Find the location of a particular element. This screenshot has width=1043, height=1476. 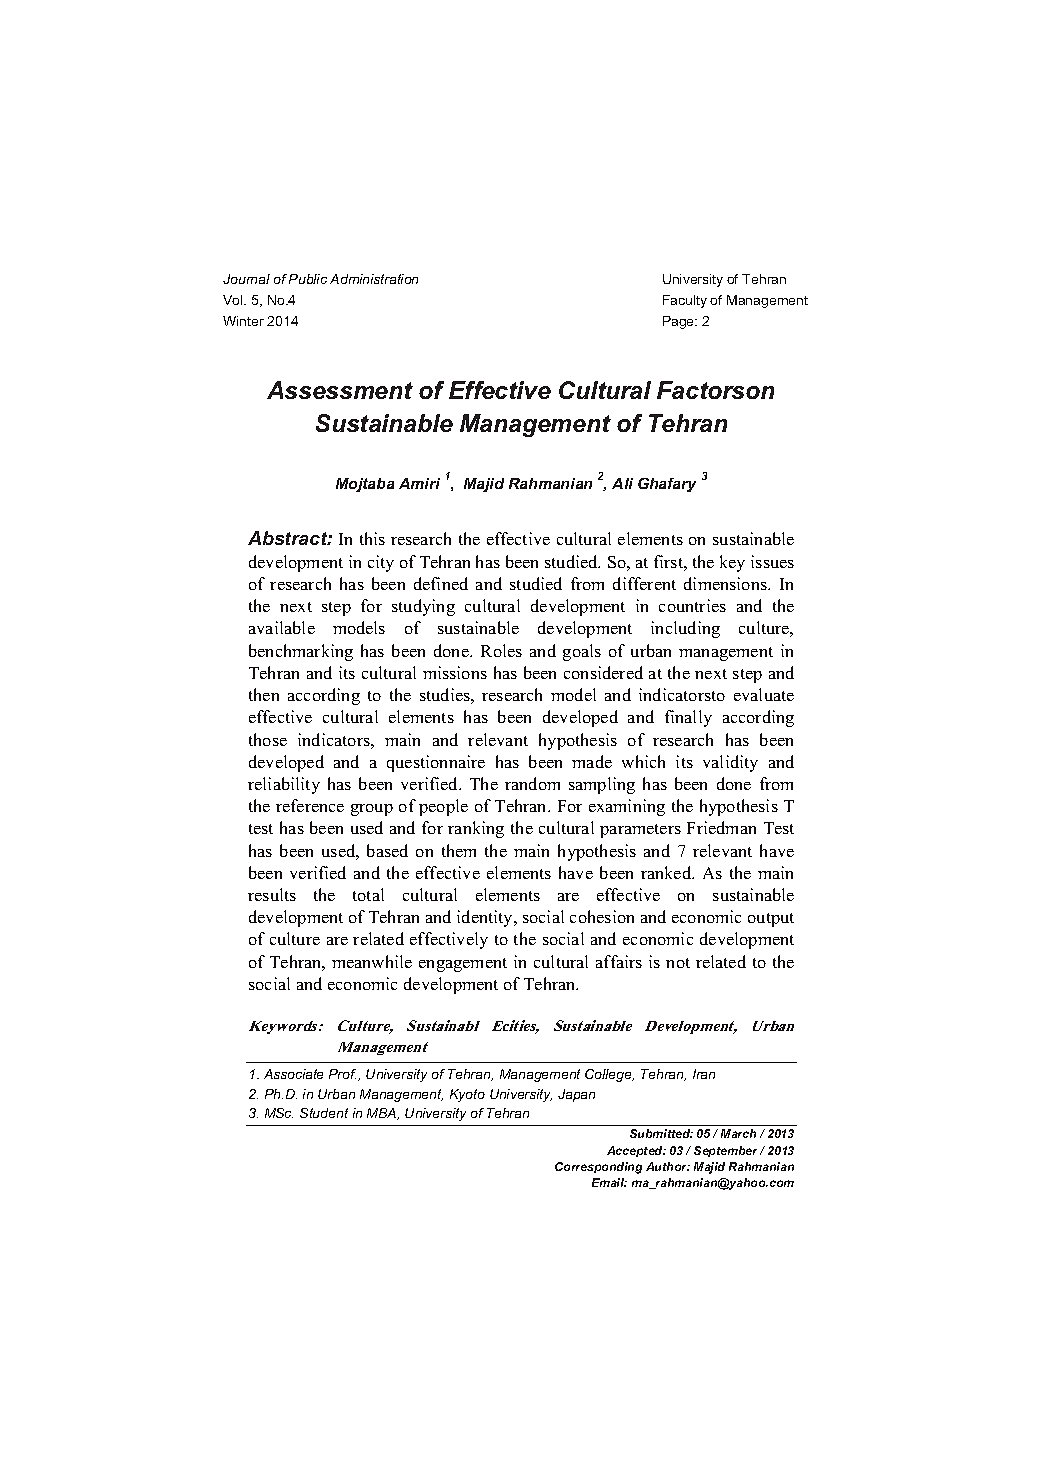

those is located at coordinates (268, 739).
